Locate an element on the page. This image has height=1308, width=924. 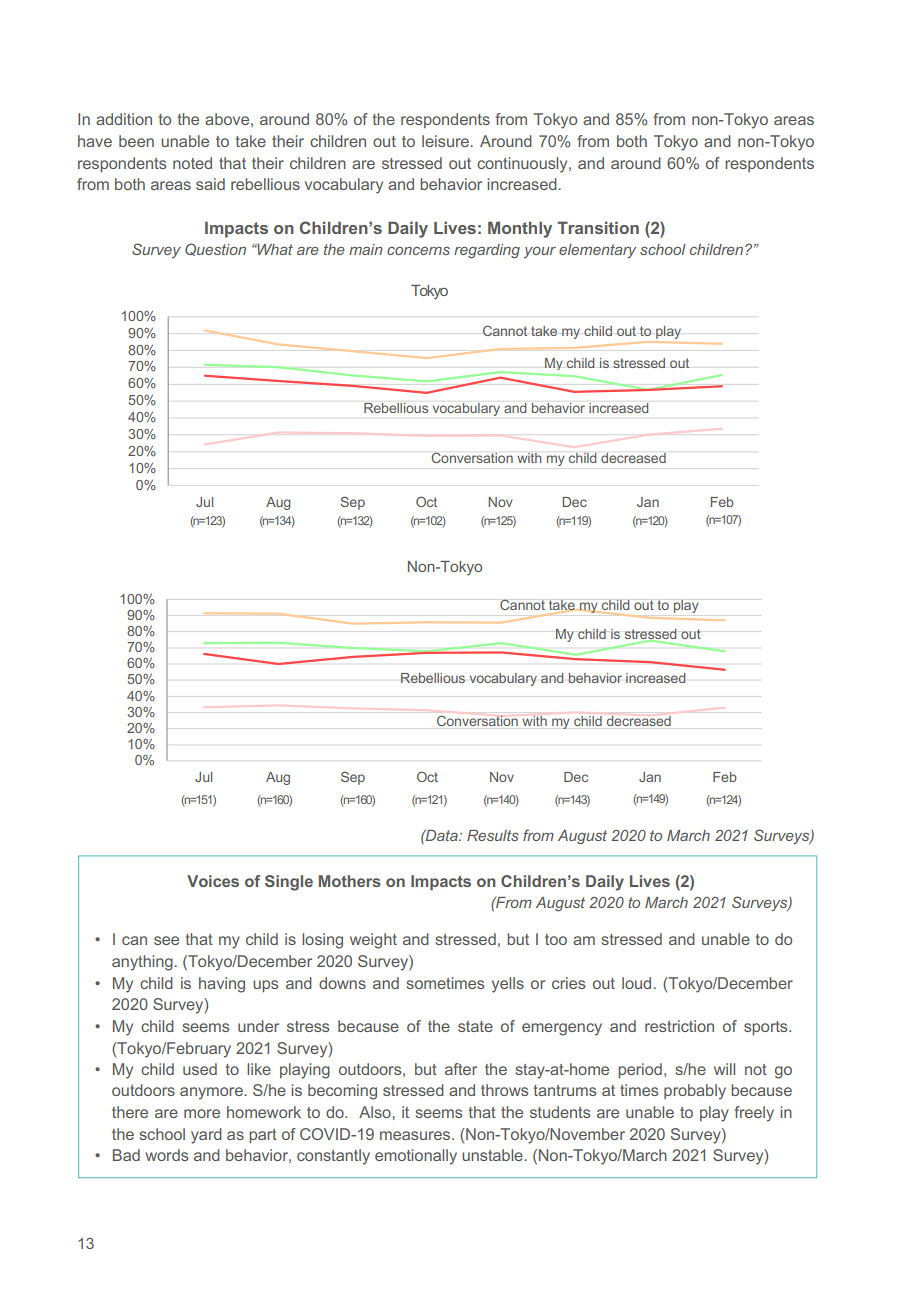
Transition is located at coordinates (598, 227).
